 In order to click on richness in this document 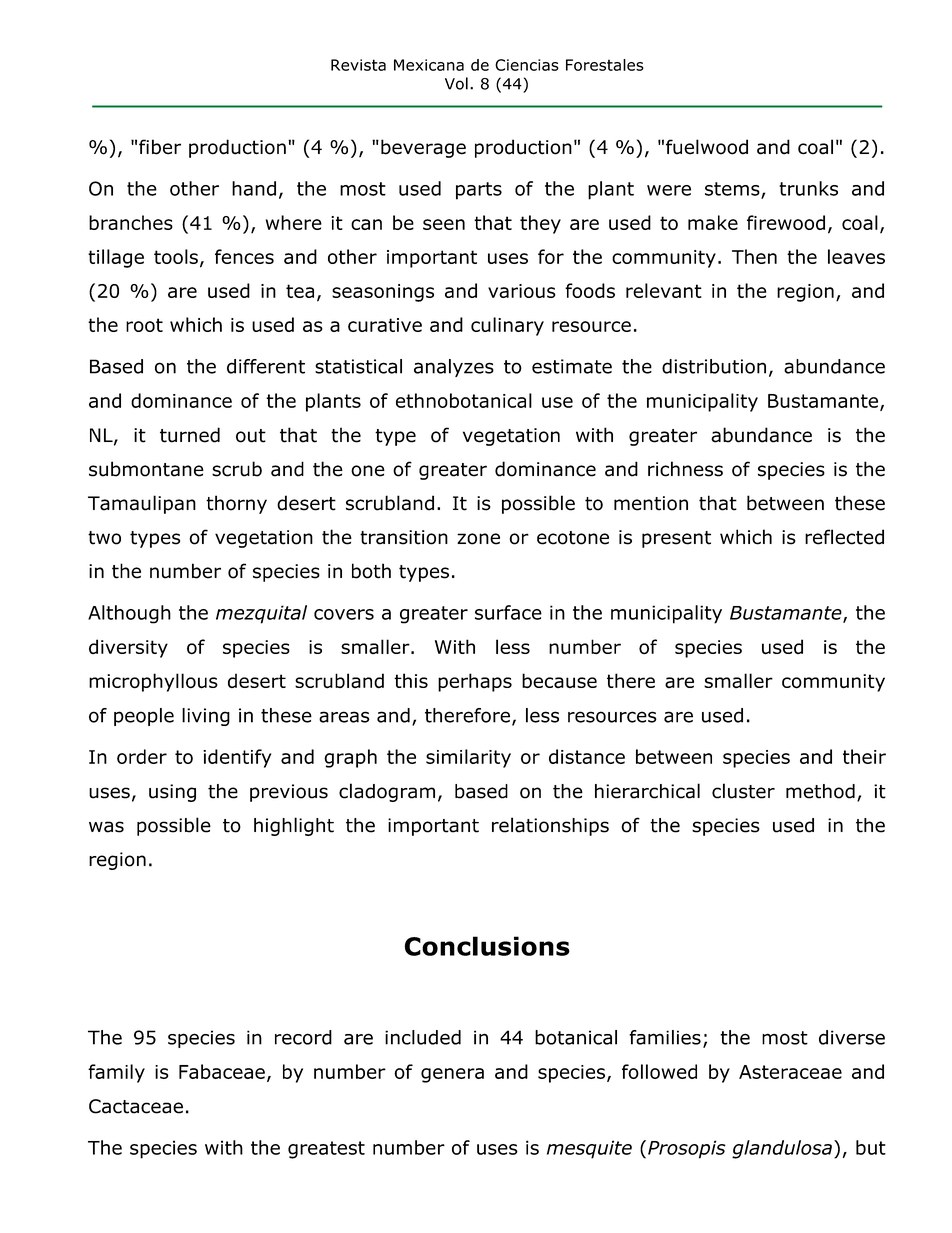, I will do `click(685, 469)`.
